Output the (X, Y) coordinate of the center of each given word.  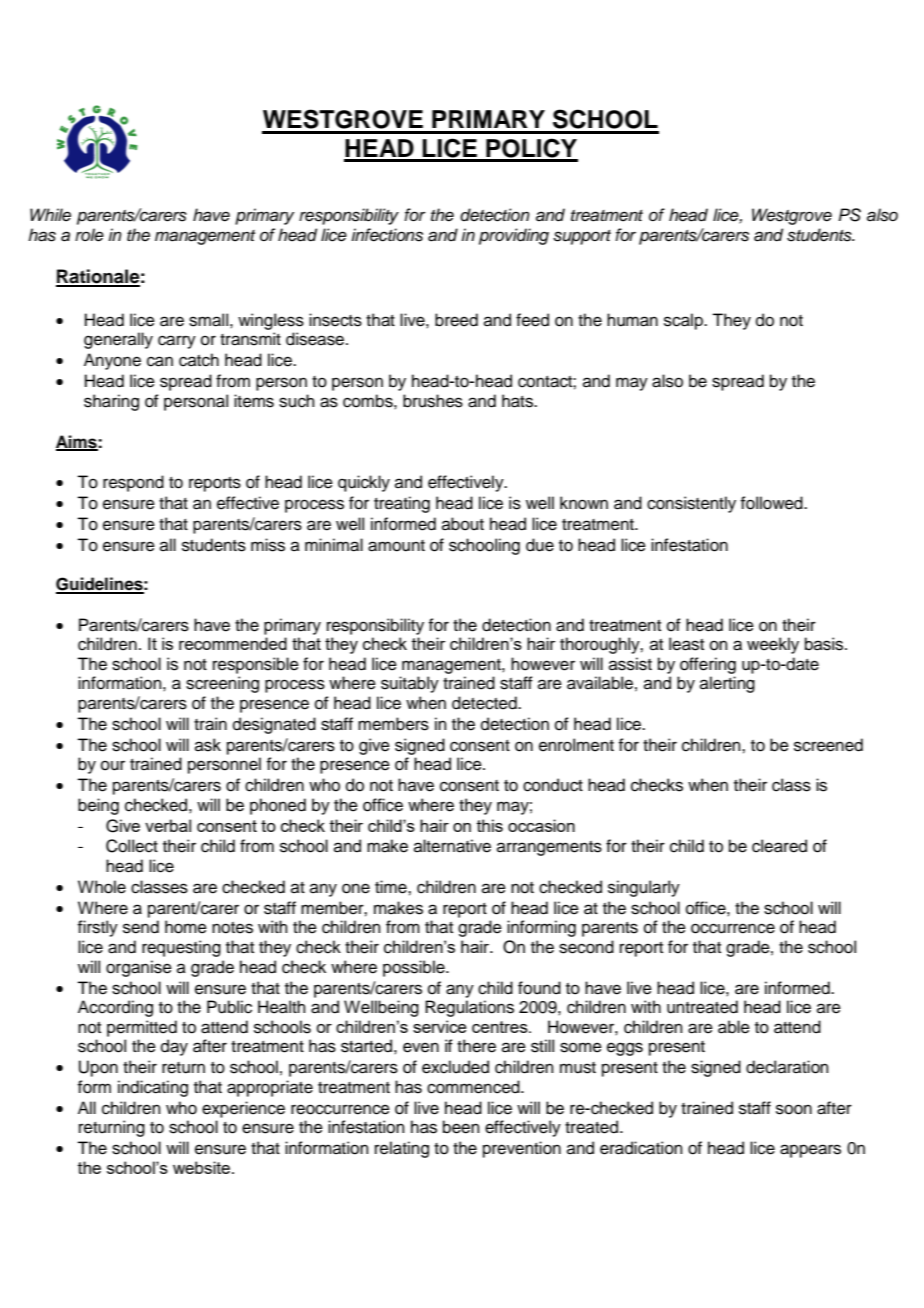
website (203, 1167)
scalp (684, 321)
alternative (452, 846)
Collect (132, 846)
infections (387, 235)
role (89, 235)
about (463, 524)
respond (133, 483)
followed (772, 503)
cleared (779, 846)
